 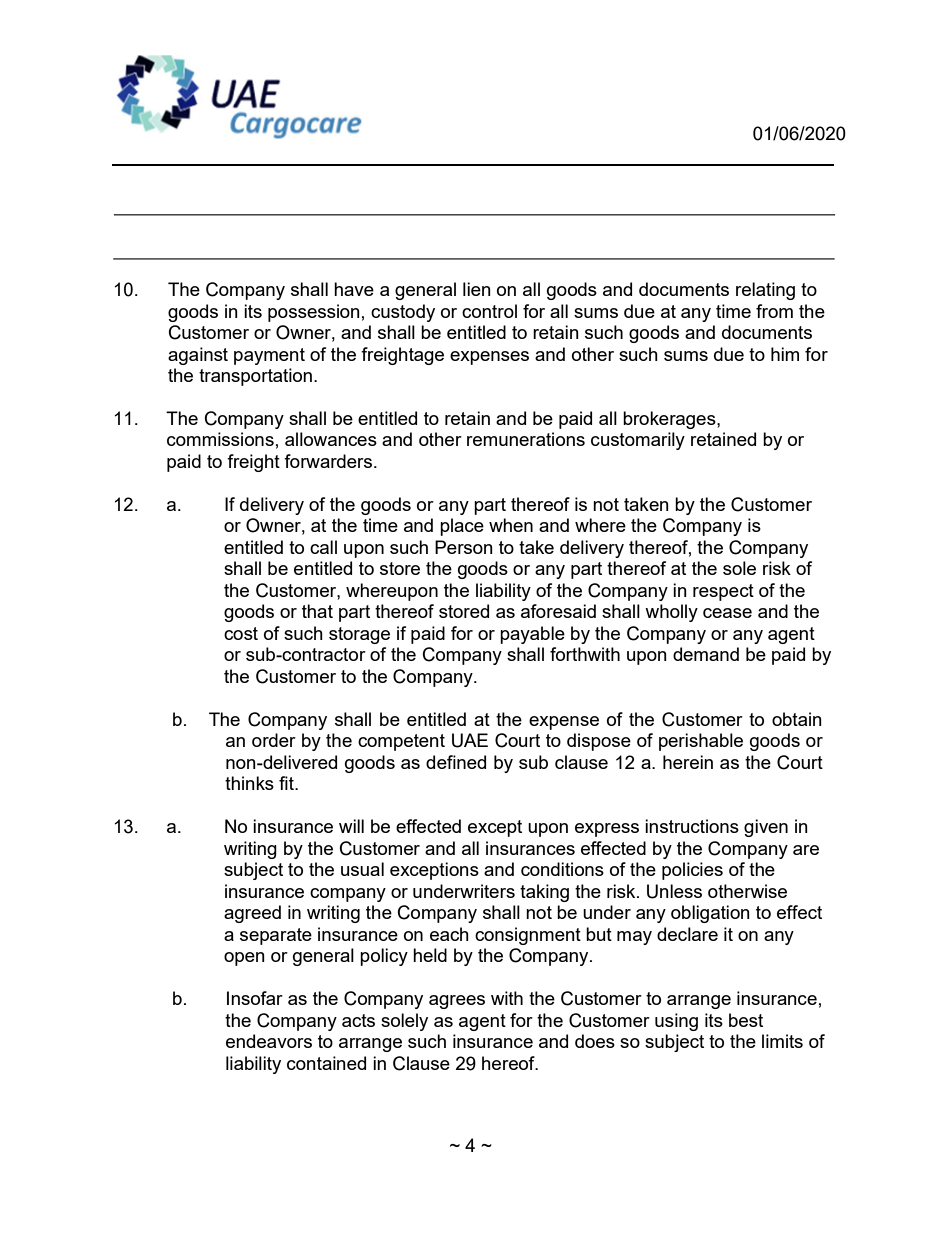 I want to click on possession, so click(x=314, y=313).
